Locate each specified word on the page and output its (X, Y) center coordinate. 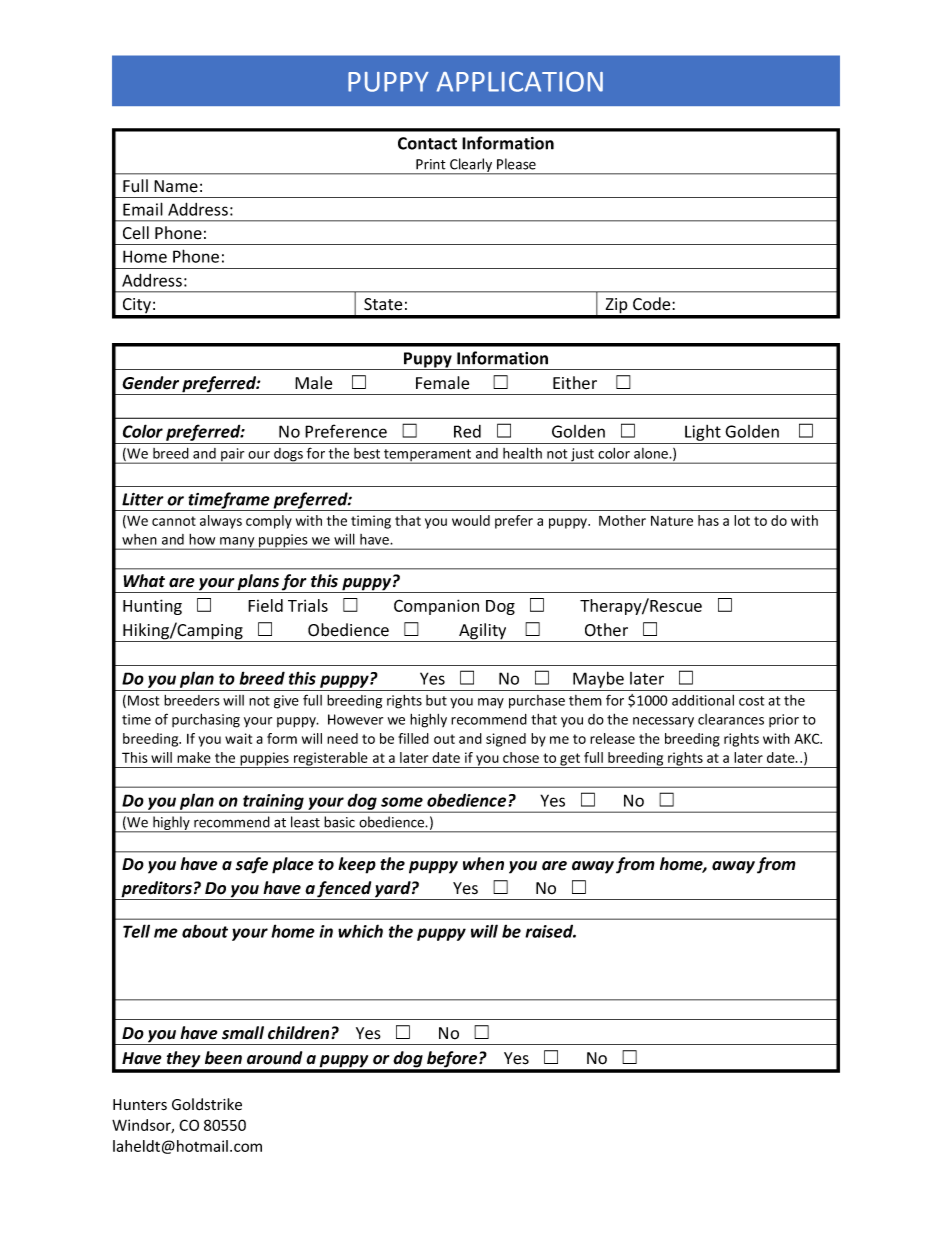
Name (176, 186)
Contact (427, 143)
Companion (436, 607)
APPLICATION (520, 81)
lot (742, 520)
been (223, 1058)
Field (265, 605)
